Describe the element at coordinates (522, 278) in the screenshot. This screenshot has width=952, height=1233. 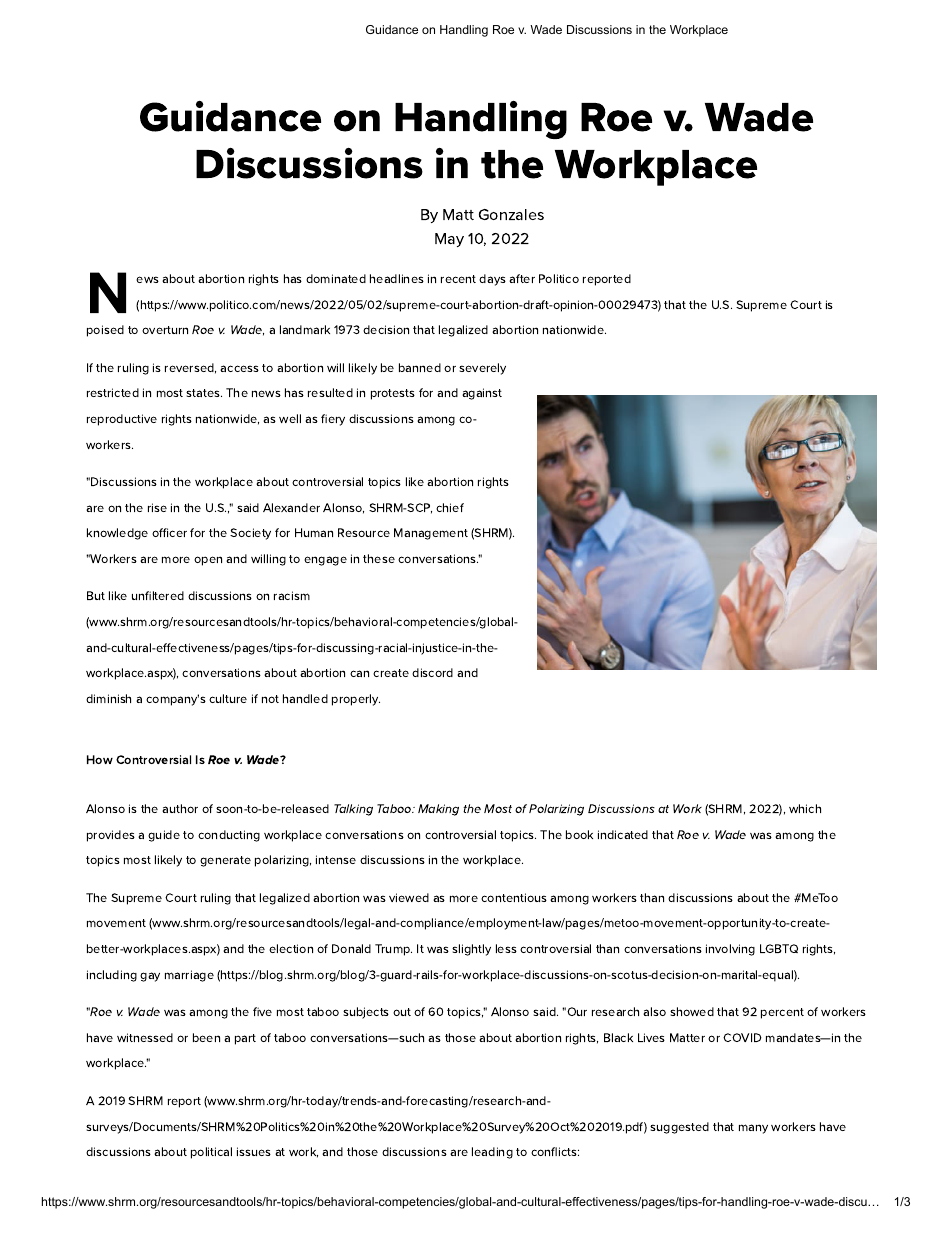
I see `after` at that location.
